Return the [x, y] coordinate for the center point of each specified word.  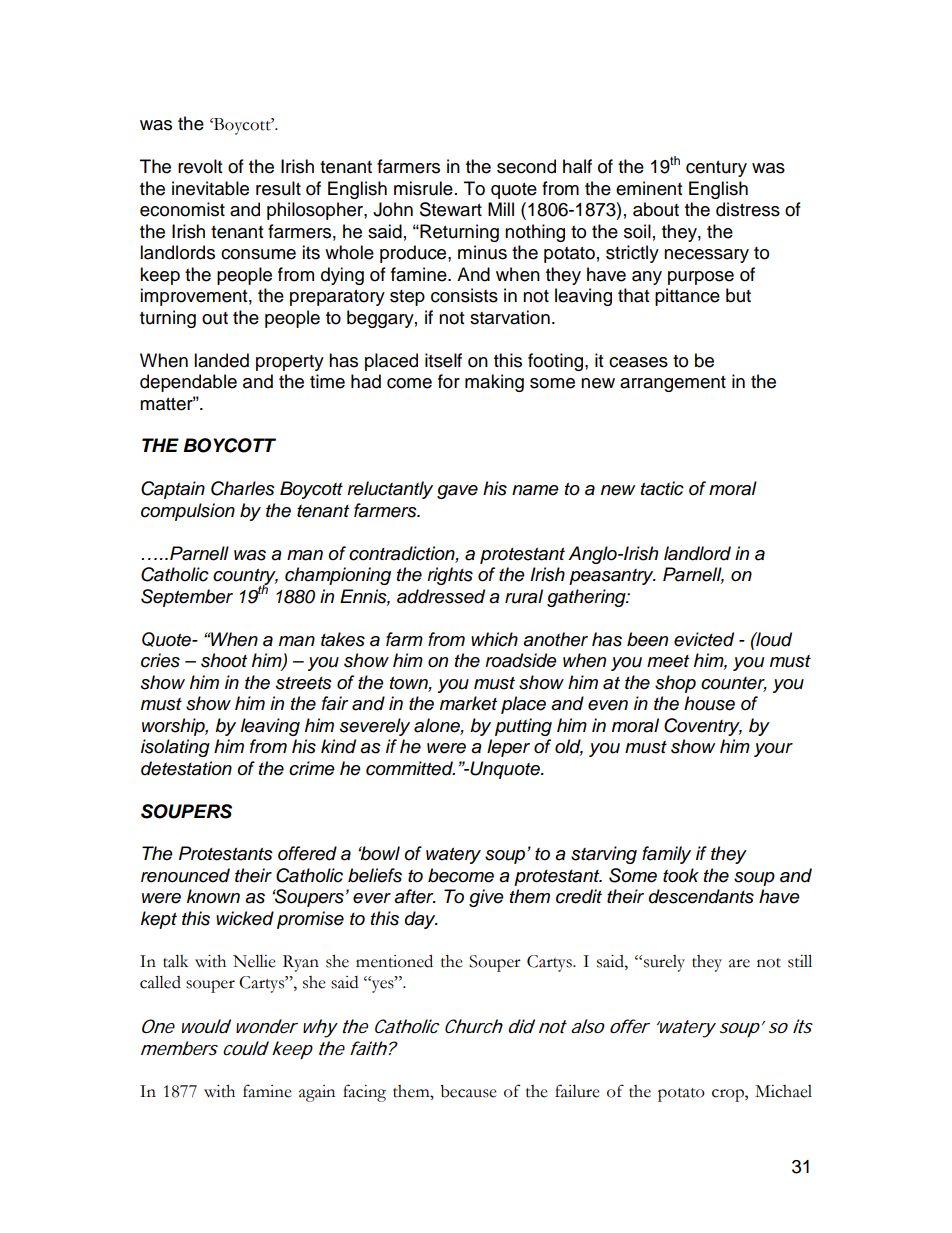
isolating [175, 748]
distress [748, 209]
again [317, 1093]
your [773, 750]
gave [457, 492]
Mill [501, 209]
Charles [243, 488]
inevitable [210, 188]
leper [508, 748]
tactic [662, 488]
